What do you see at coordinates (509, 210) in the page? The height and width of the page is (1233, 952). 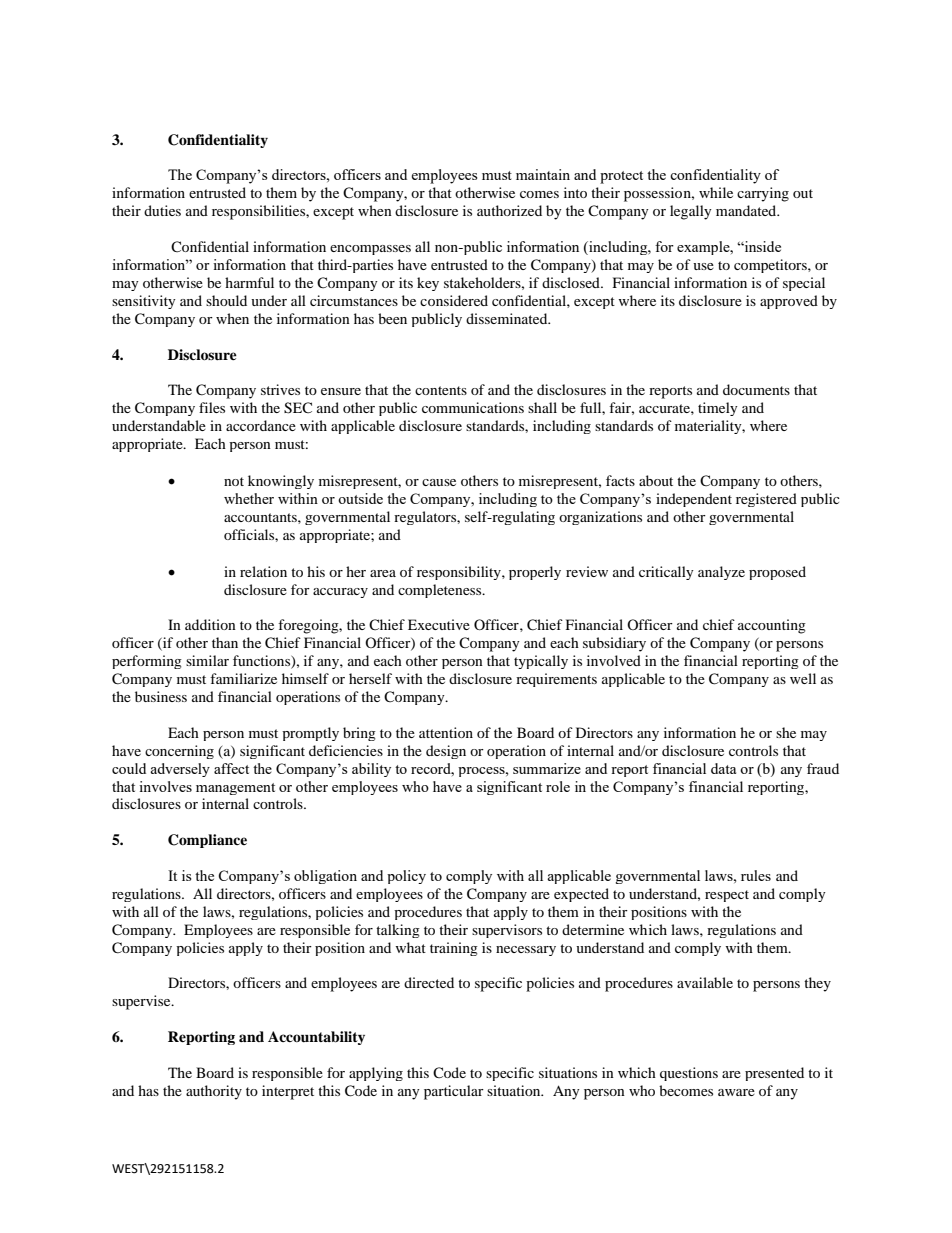 I see `authorized` at bounding box center [509, 210].
